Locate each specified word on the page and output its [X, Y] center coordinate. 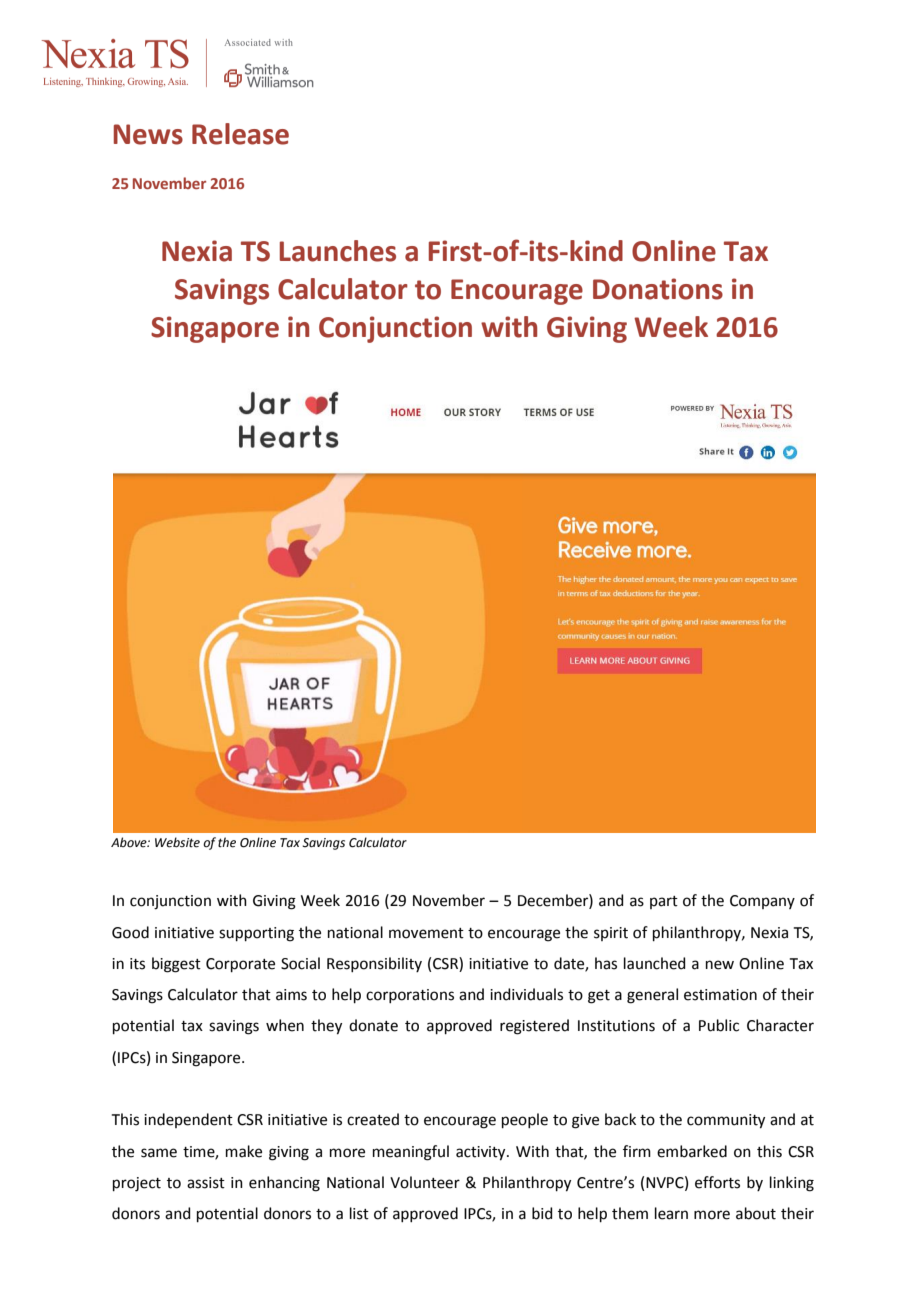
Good [130, 932]
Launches [338, 251]
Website [177, 842]
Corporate [240, 965]
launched [655, 963]
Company [762, 902]
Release [240, 134]
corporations [410, 996]
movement [426, 933]
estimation [720, 995]
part [664, 902]
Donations [658, 289]
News [148, 134]
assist [206, 1183]
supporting [256, 934]
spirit [611, 934]
